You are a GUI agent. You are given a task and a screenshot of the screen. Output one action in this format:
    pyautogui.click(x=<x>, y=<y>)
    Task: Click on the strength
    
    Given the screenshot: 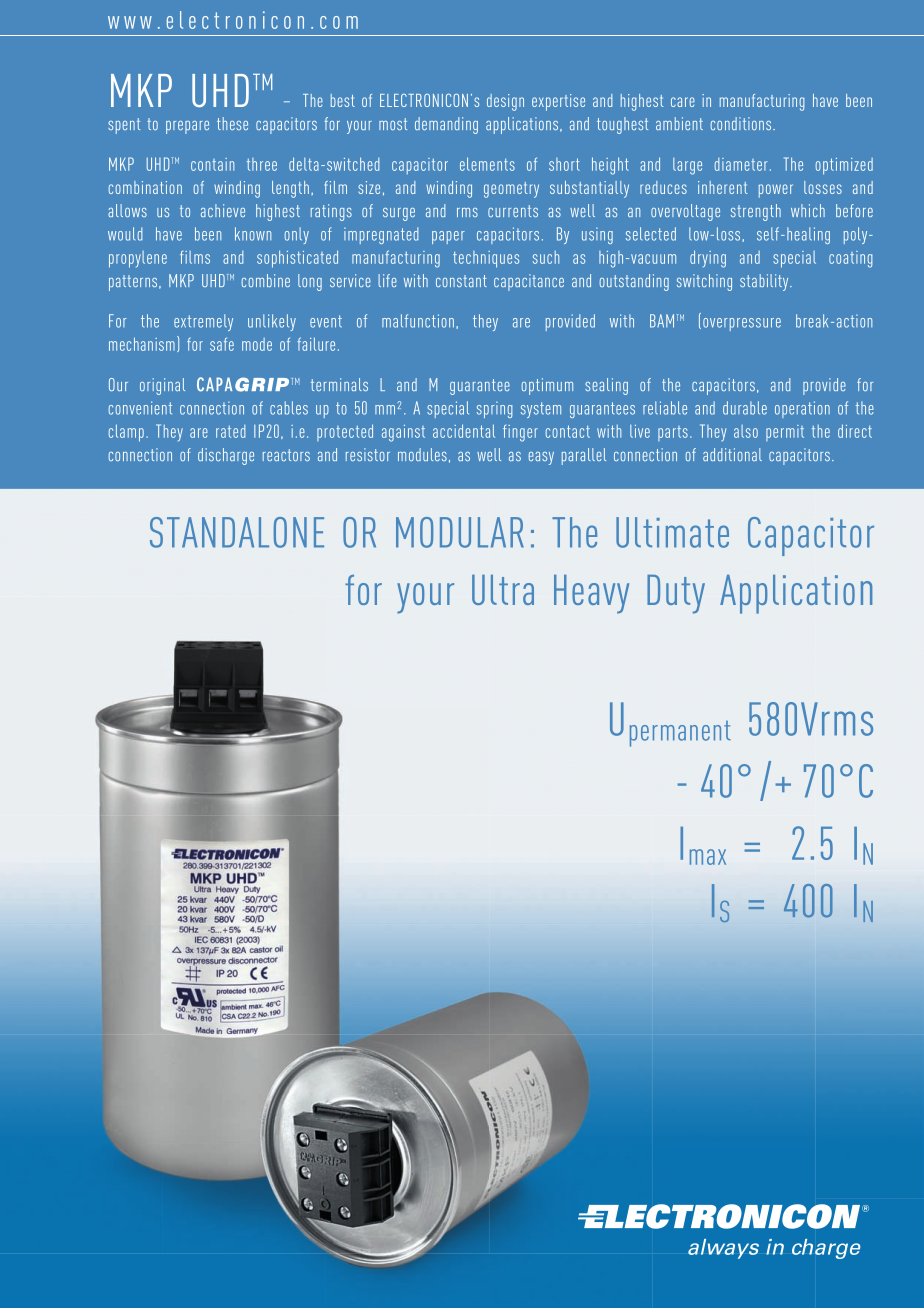 What is the action you would take?
    pyautogui.click(x=756, y=212)
